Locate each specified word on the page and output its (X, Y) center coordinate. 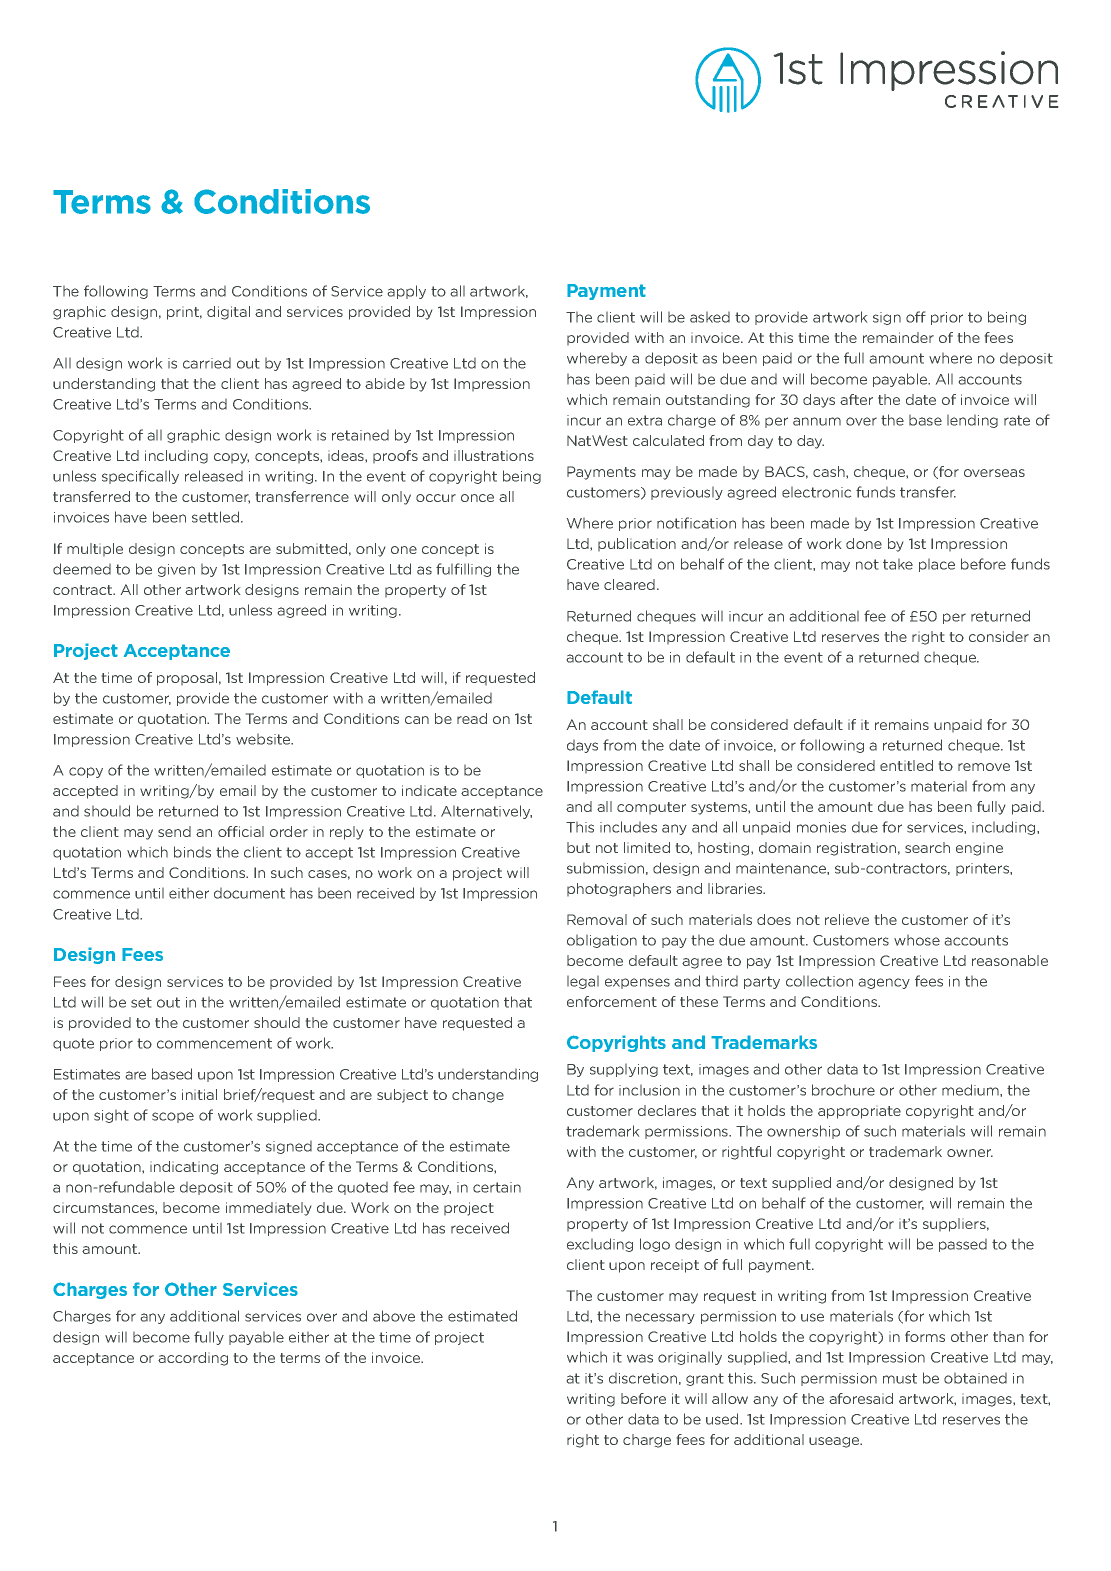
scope (173, 1117)
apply (407, 292)
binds (192, 852)
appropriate (859, 1112)
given (176, 570)
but (578, 847)
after (856, 399)
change (478, 1096)
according (193, 1359)
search (927, 847)
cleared (631, 584)
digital (228, 313)
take (898, 564)
